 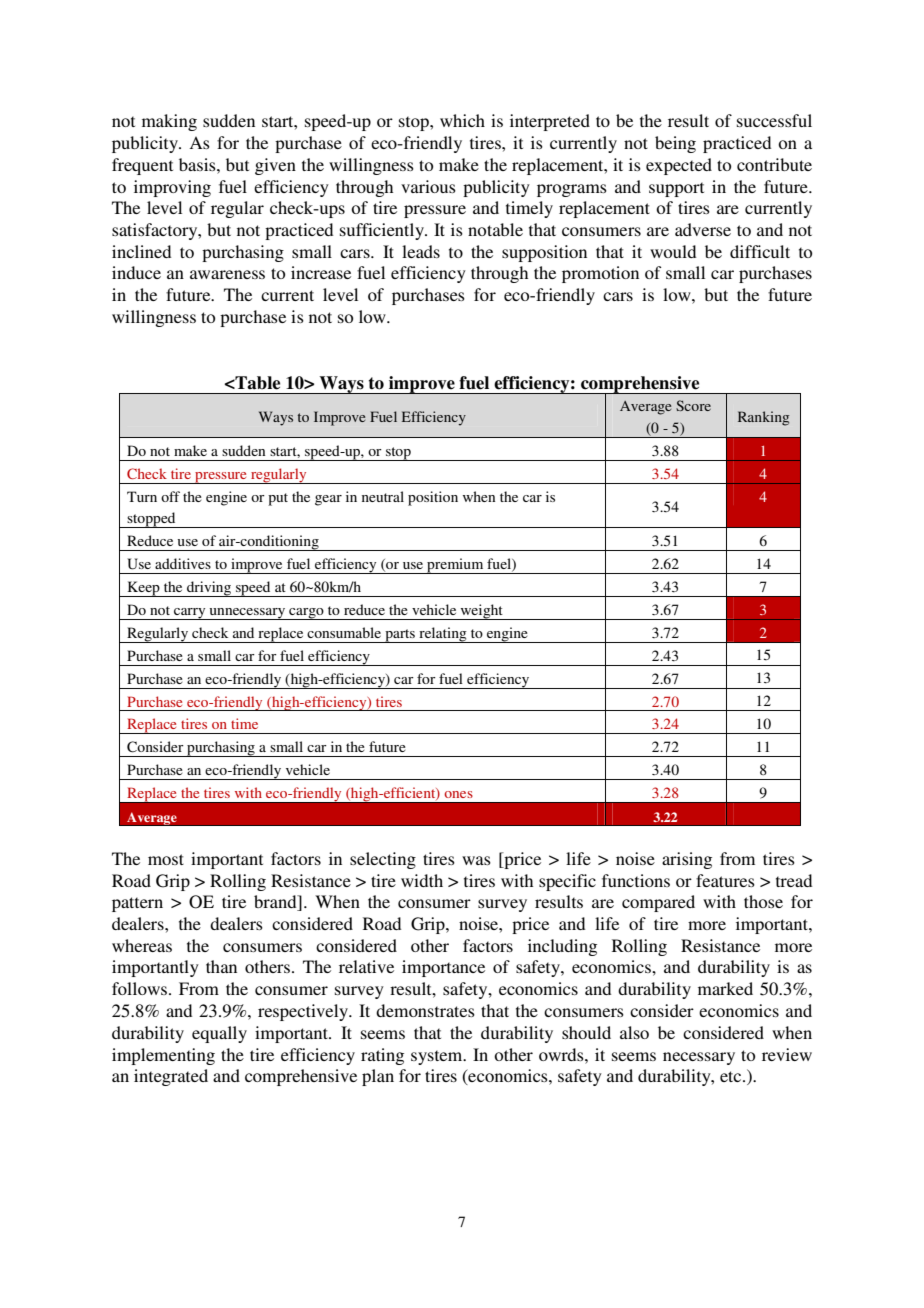 I want to click on off, so click(x=170, y=496).
